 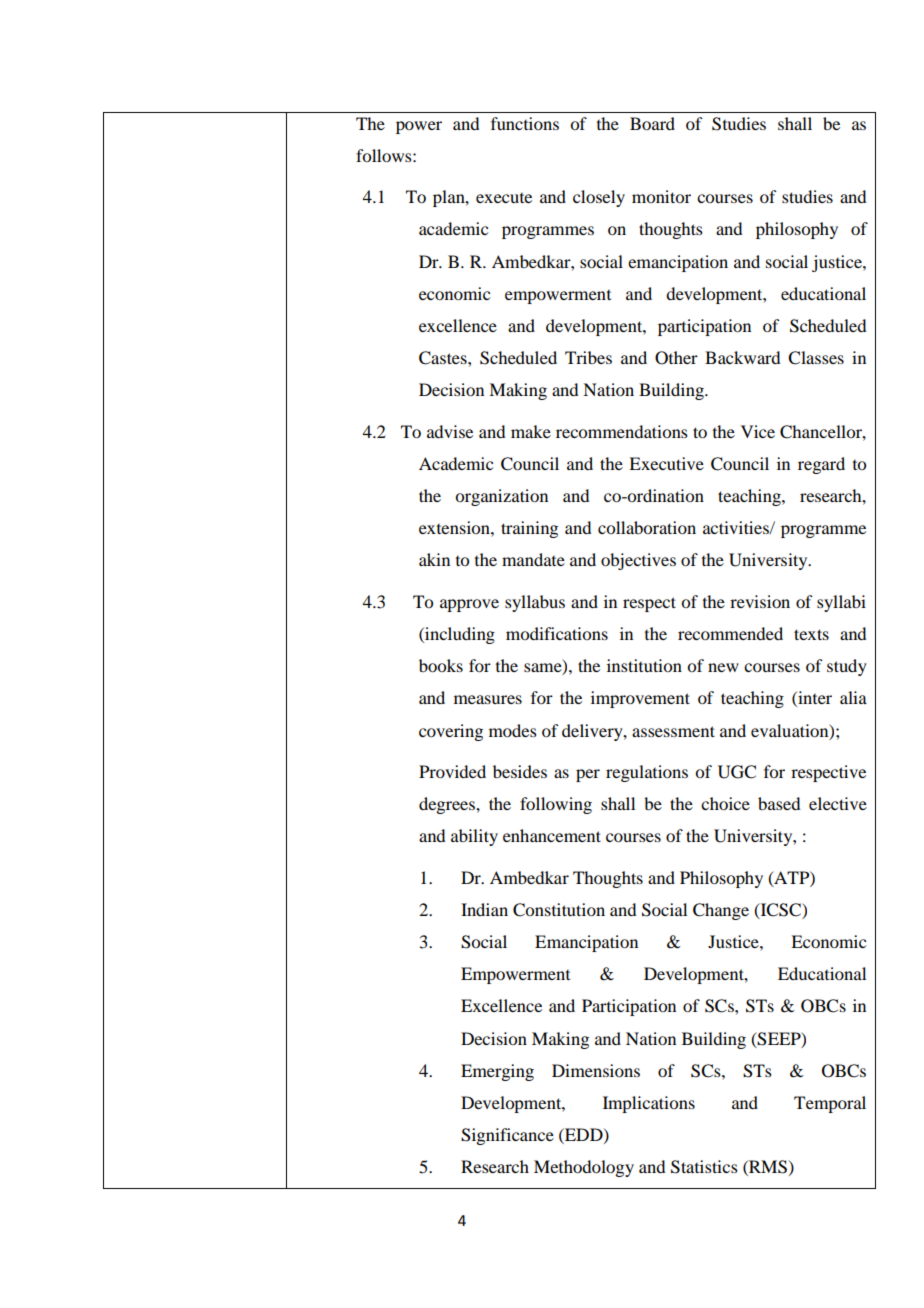 What do you see at coordinates (507, 1136) in the screenshot?
I see `Significance` at bounding box center [507, 1136].
